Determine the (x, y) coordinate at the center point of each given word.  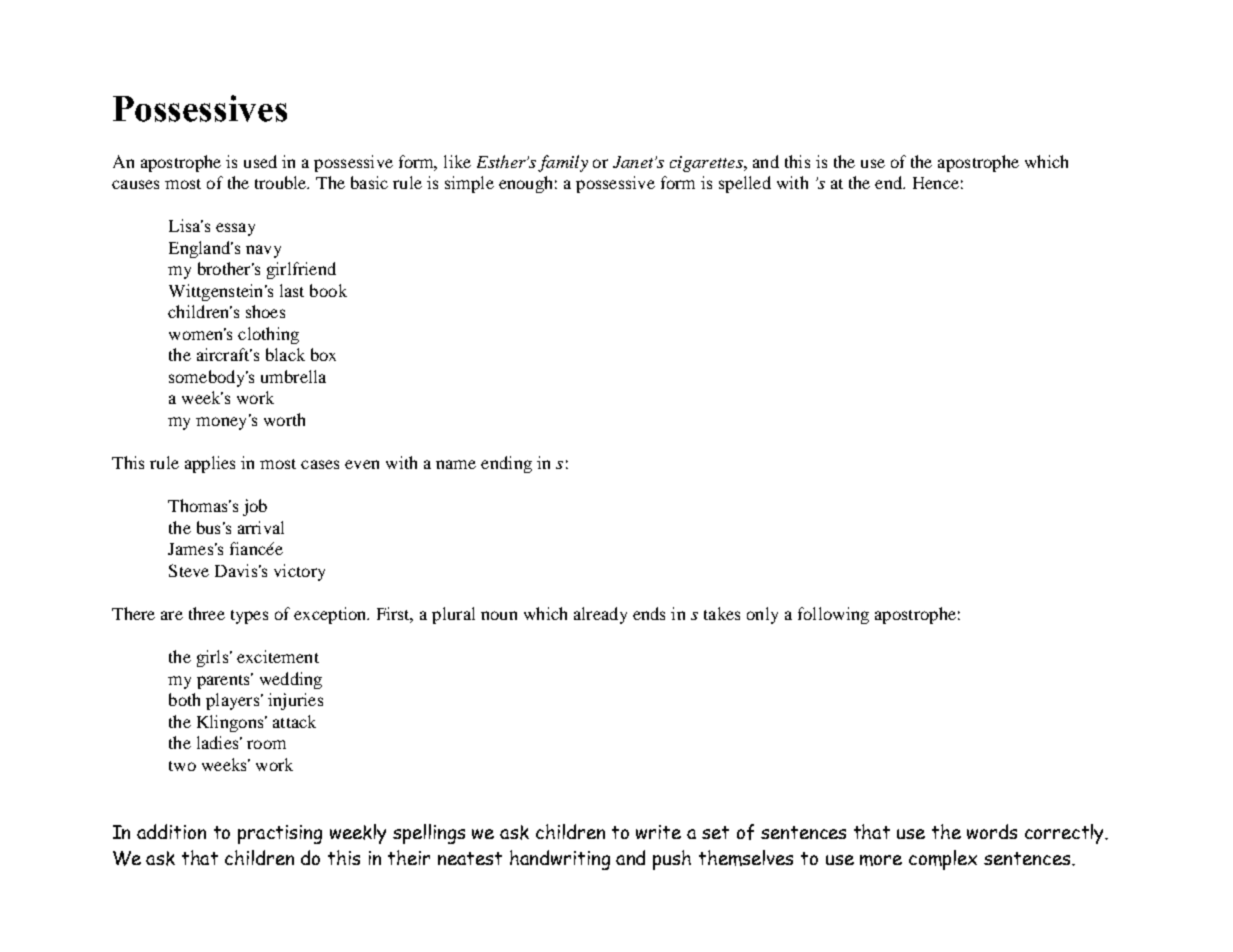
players (234, 701)
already (600, 615)
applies (210, 464)
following (833, 615)
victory (299, 572)
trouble (282, 182)
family (563, 163)
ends (649, 613)
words (992, 831)
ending (506, 464)
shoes (265, 311)
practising (280, 834)
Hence (936, 183)
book (328, 290)
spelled (745, 184)
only (762, 615)
